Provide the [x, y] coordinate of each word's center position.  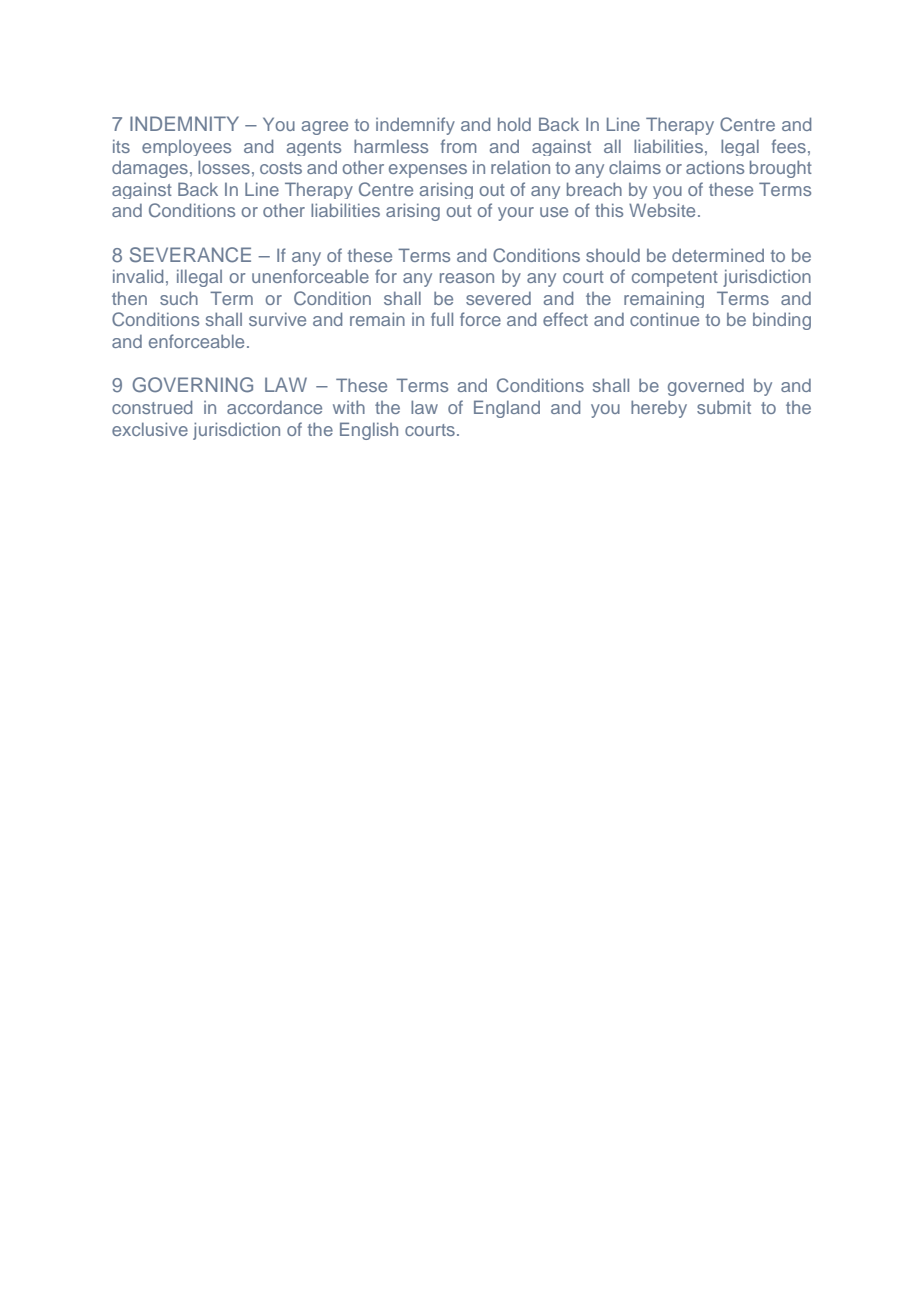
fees [789, 146]
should [613, 255]
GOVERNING [192, 385]
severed [498, 298]
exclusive [150, 429]
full [442, 319]
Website [662, 210]
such [179, 298]
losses [224, 167]
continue [664, 319]
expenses [428, 171]
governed [706, 387]
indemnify [415, 126]
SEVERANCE [190, 255]
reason [467, 278]
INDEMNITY [184, 123]
